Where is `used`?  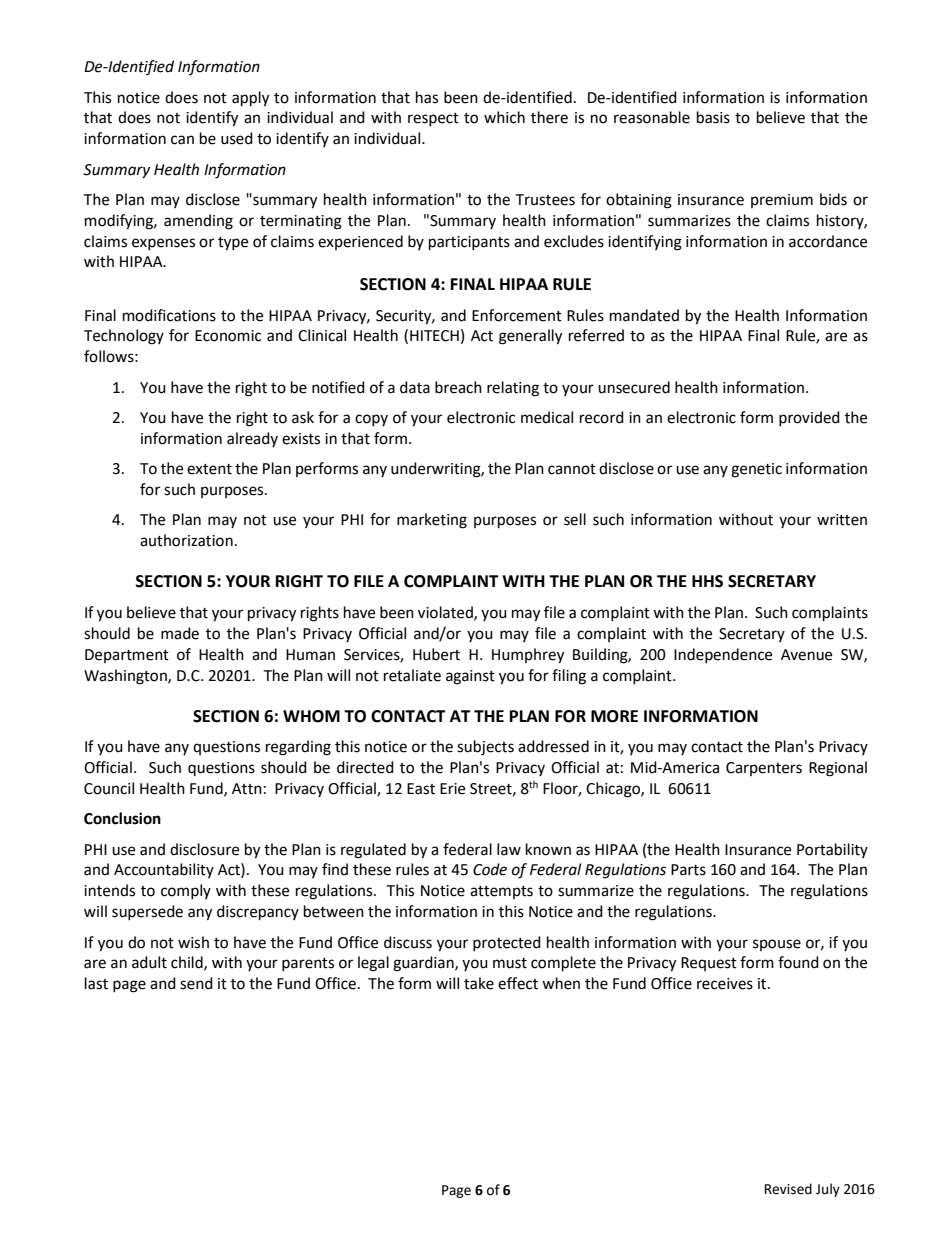 used is located at coordinates (237, 138).
